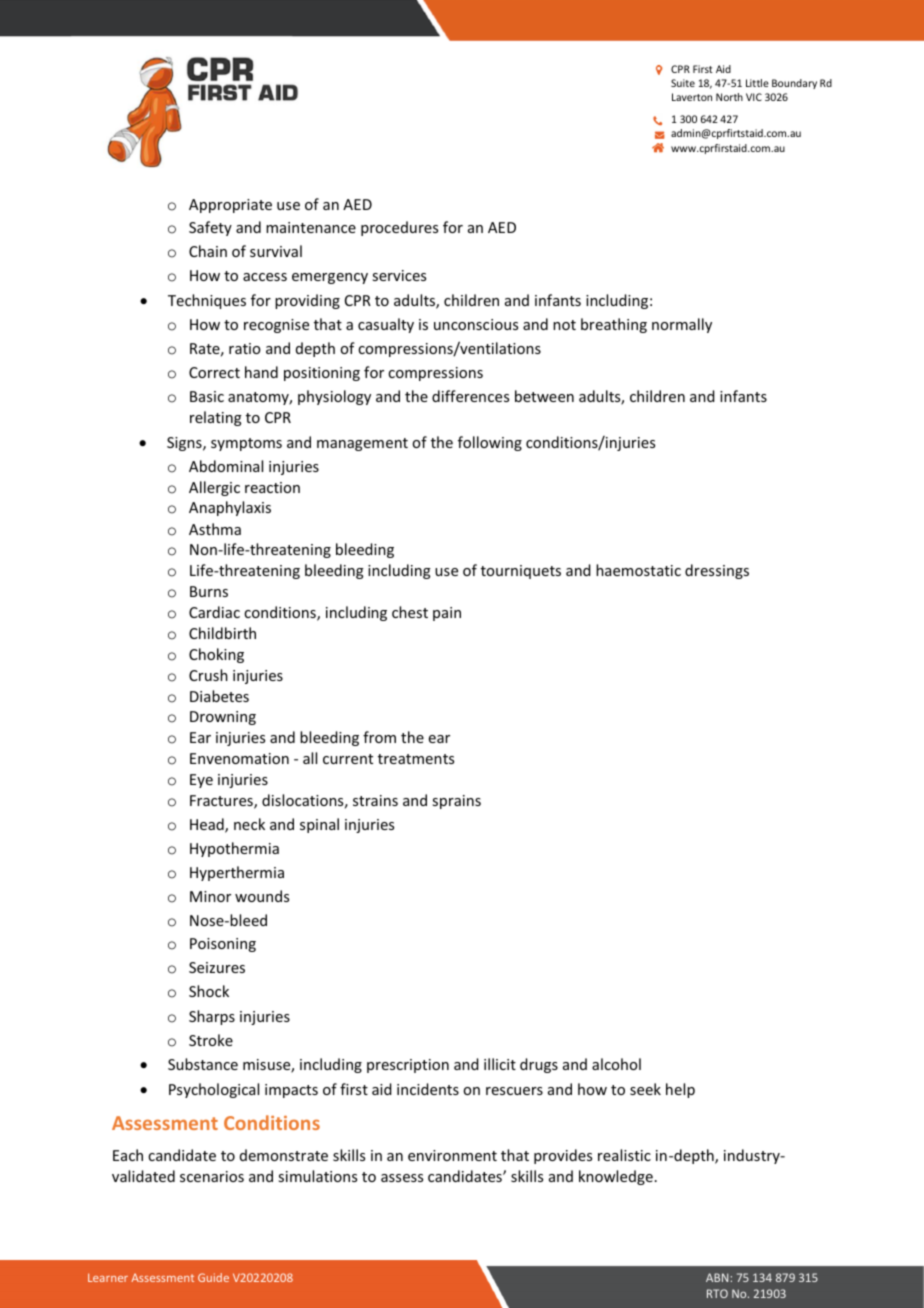 This page has height=1308, width=924. What do you see at coordinates (399, 228) in the page?
I see `procedures` at bounding box center [399, 228].
